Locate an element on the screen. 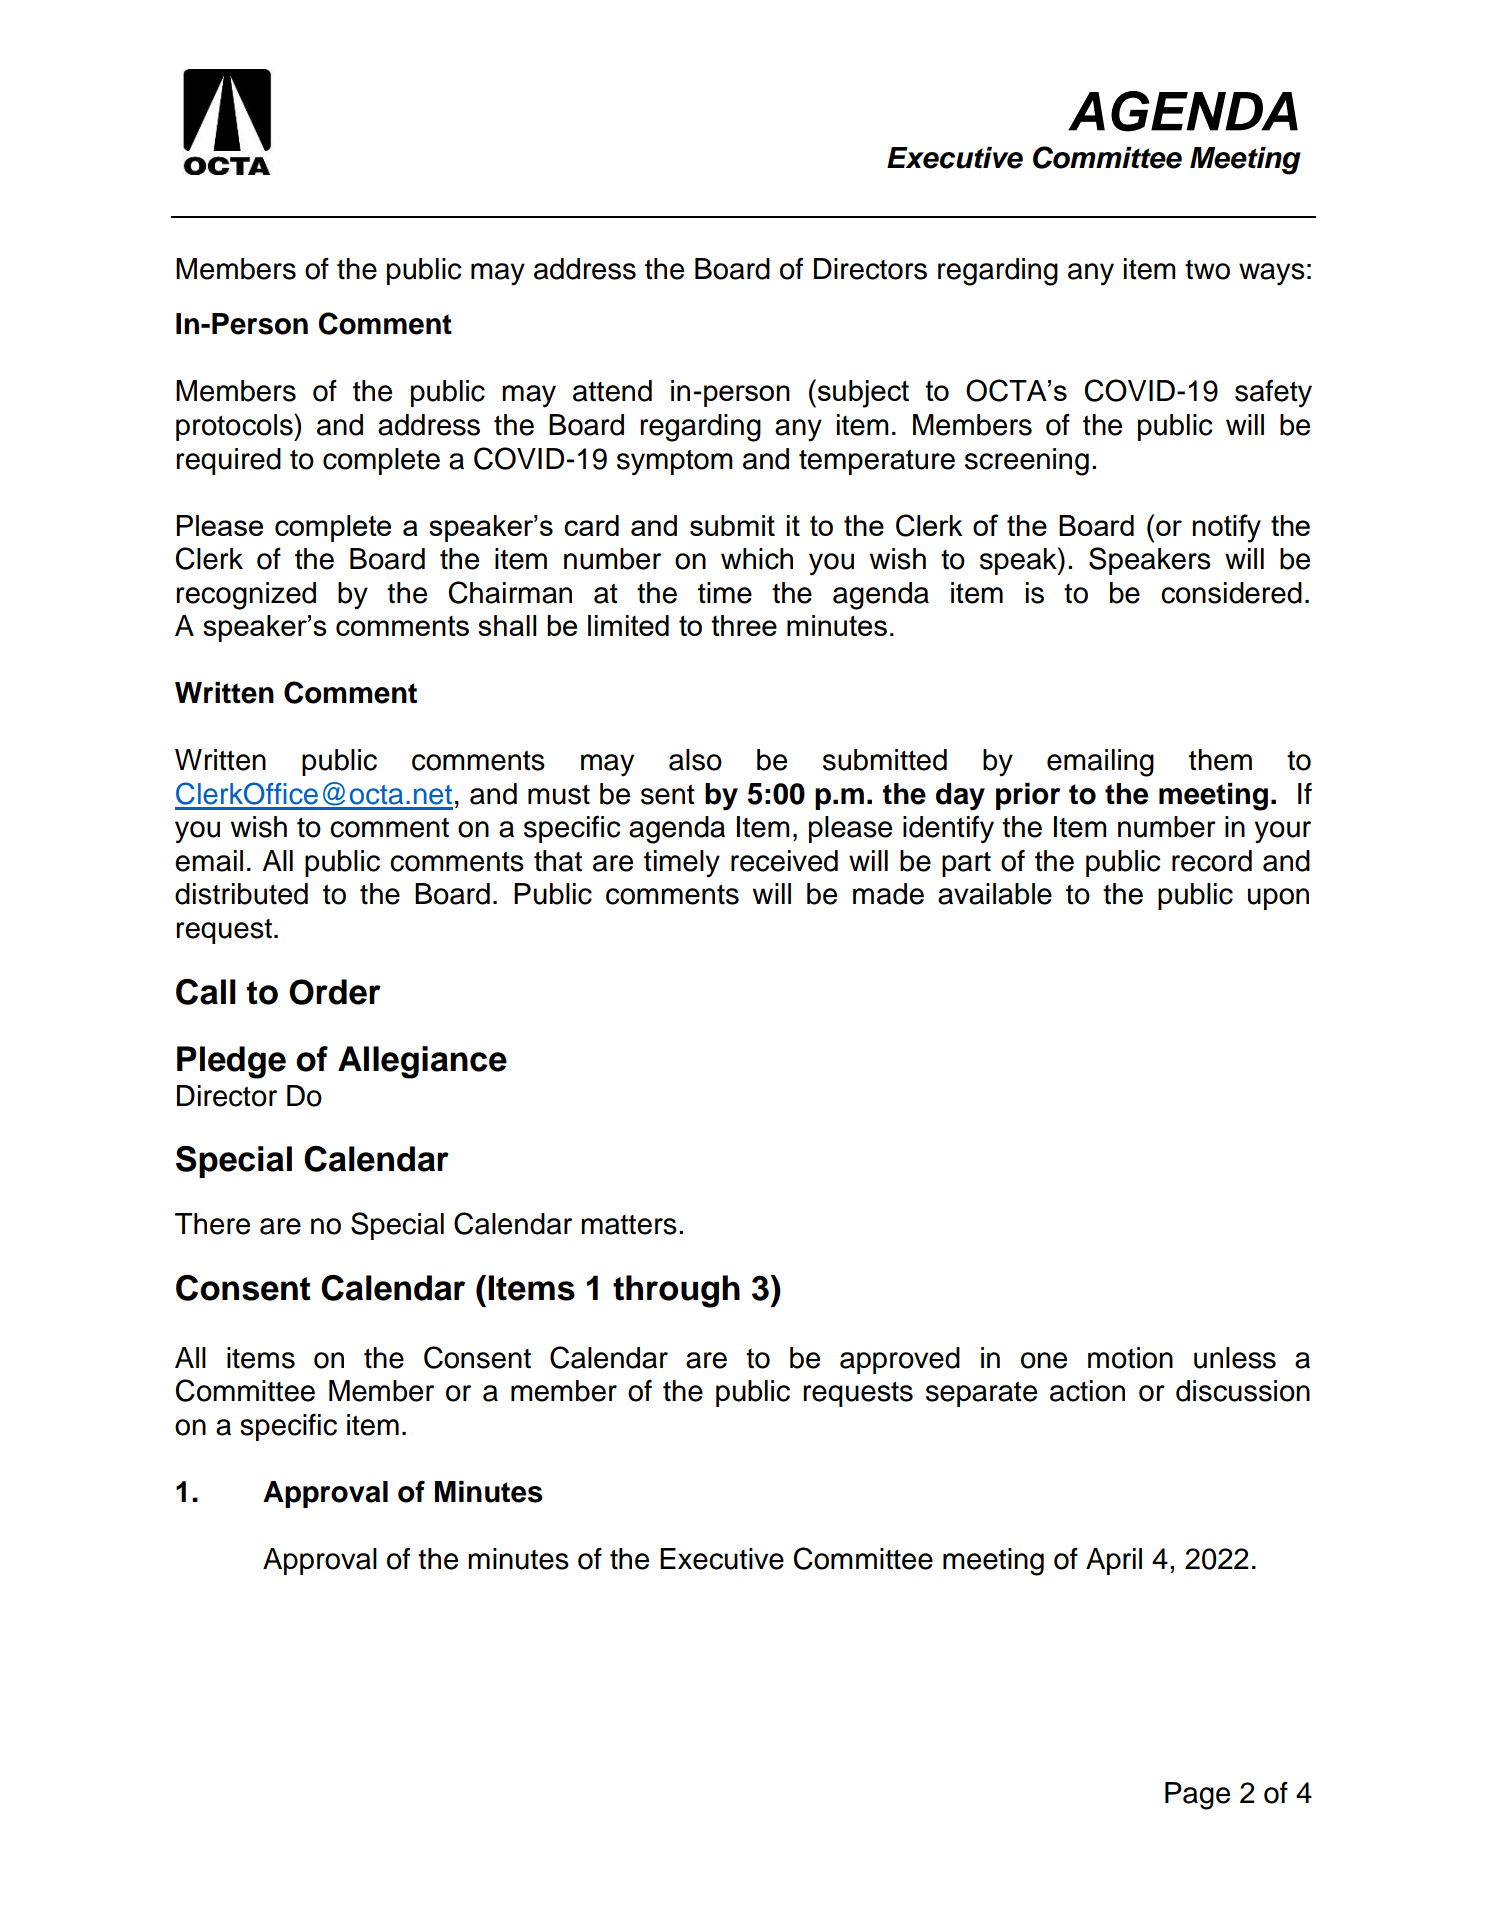 This screenshot has height=1924, width=1487. three is located at coordinates (744, 625).
